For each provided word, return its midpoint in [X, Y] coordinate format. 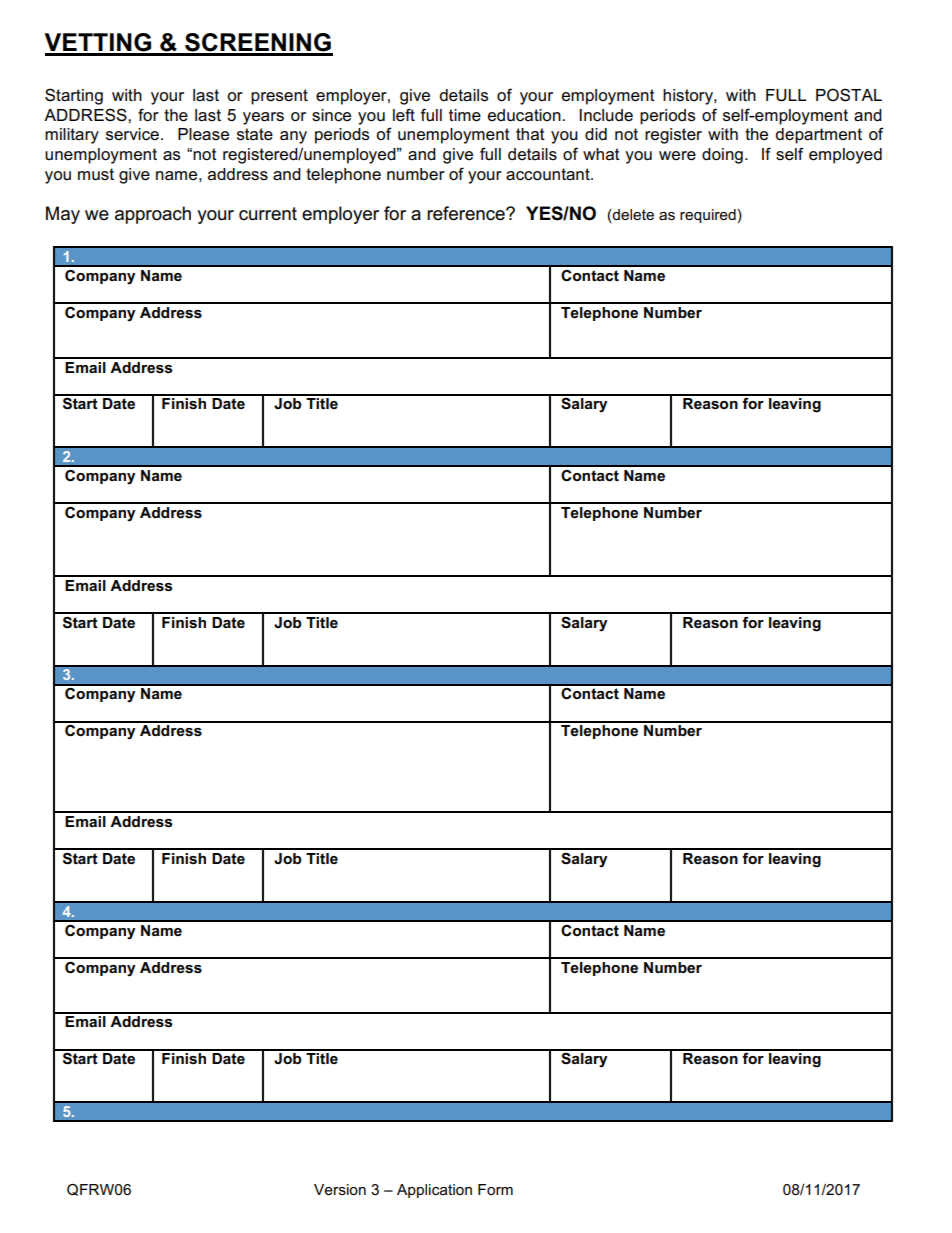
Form [495, 1189]
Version [340, 1189]
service [132, 134]
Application [434, 1191]
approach [153, 215]
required [708, 216]
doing [722, 156]
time [465, 115]
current [268, 214]
